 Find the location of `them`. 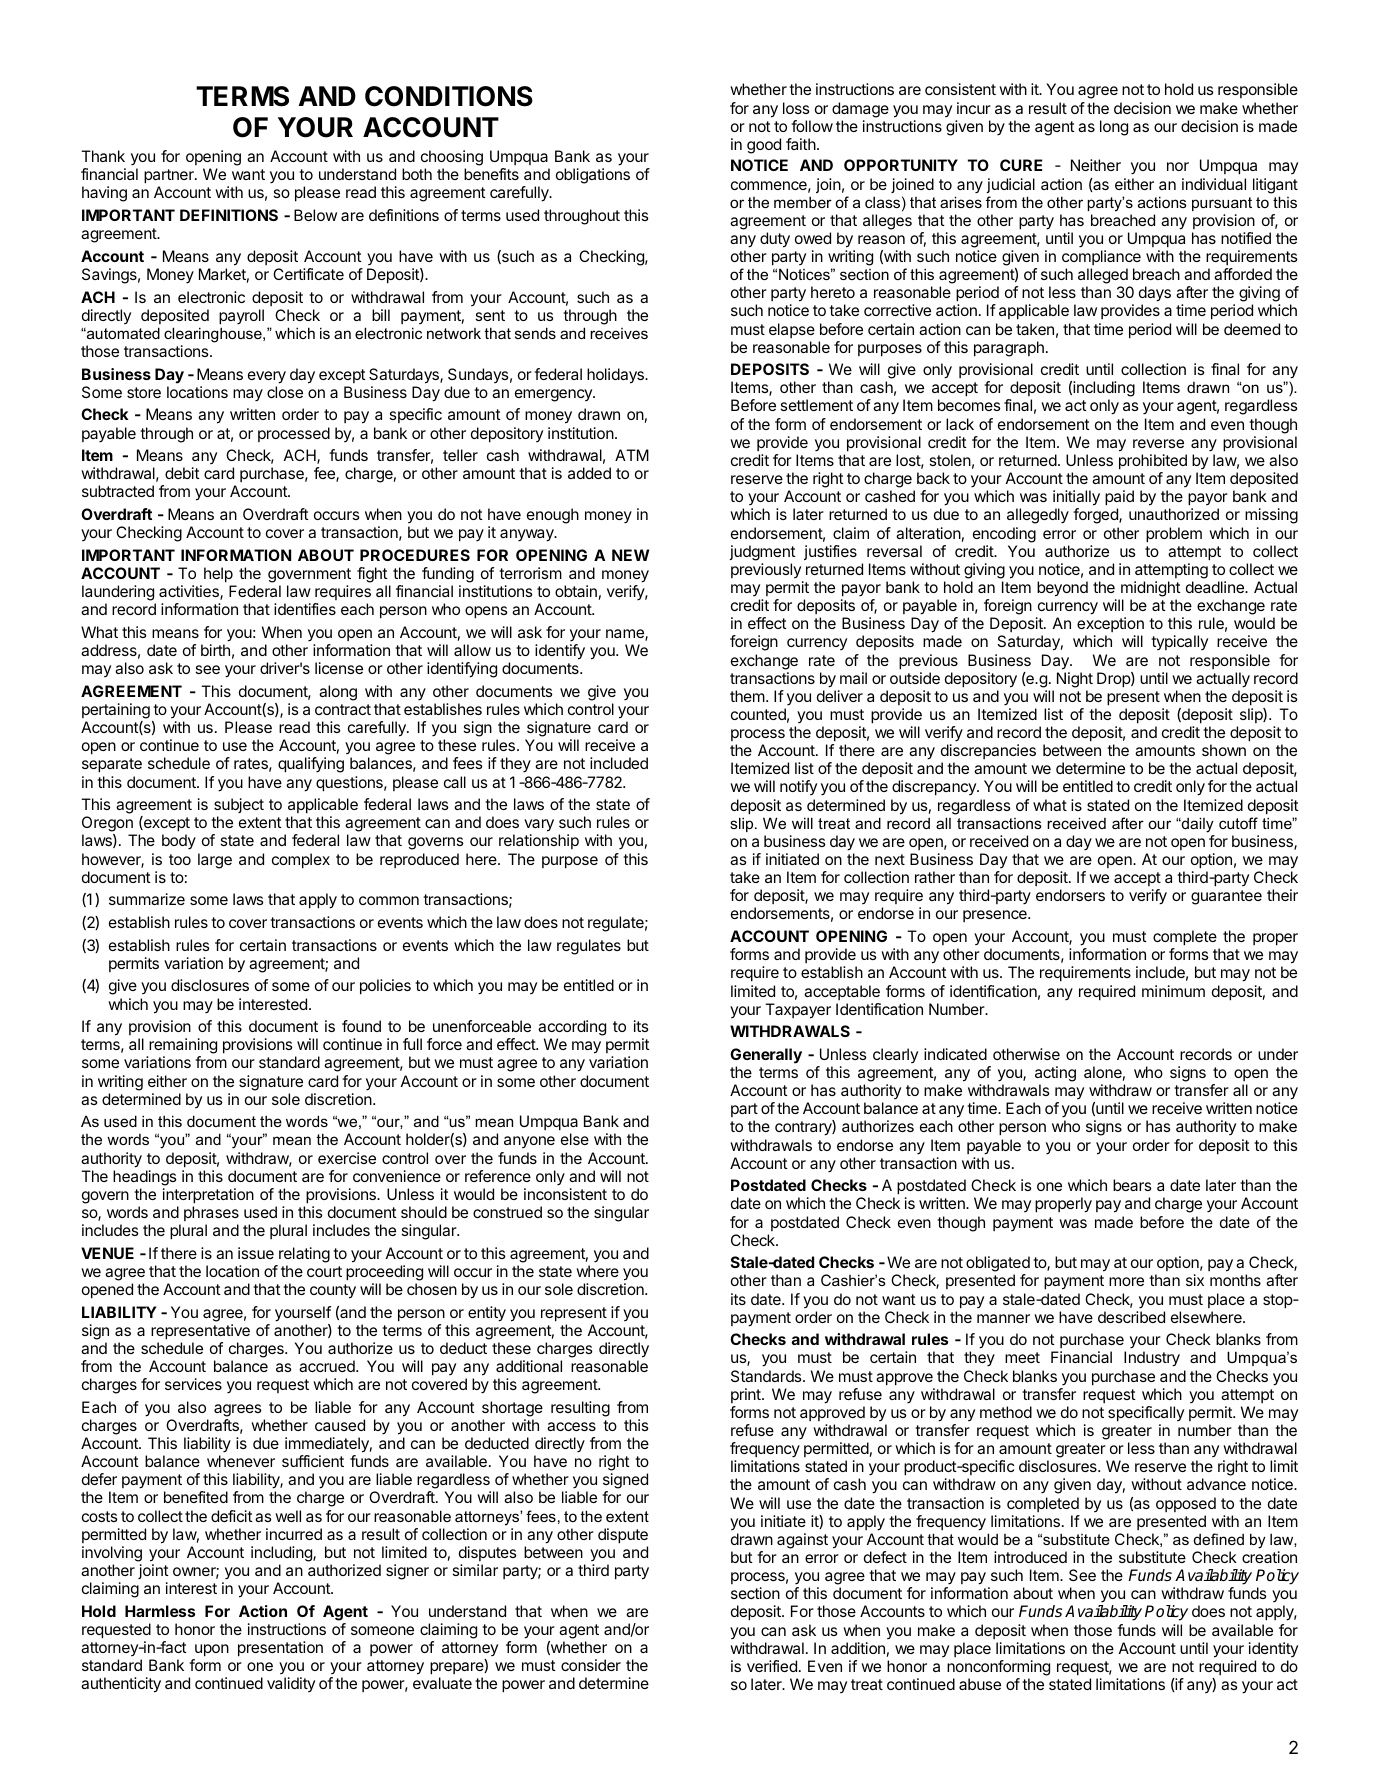

them is located at coordinates (747, 696).
